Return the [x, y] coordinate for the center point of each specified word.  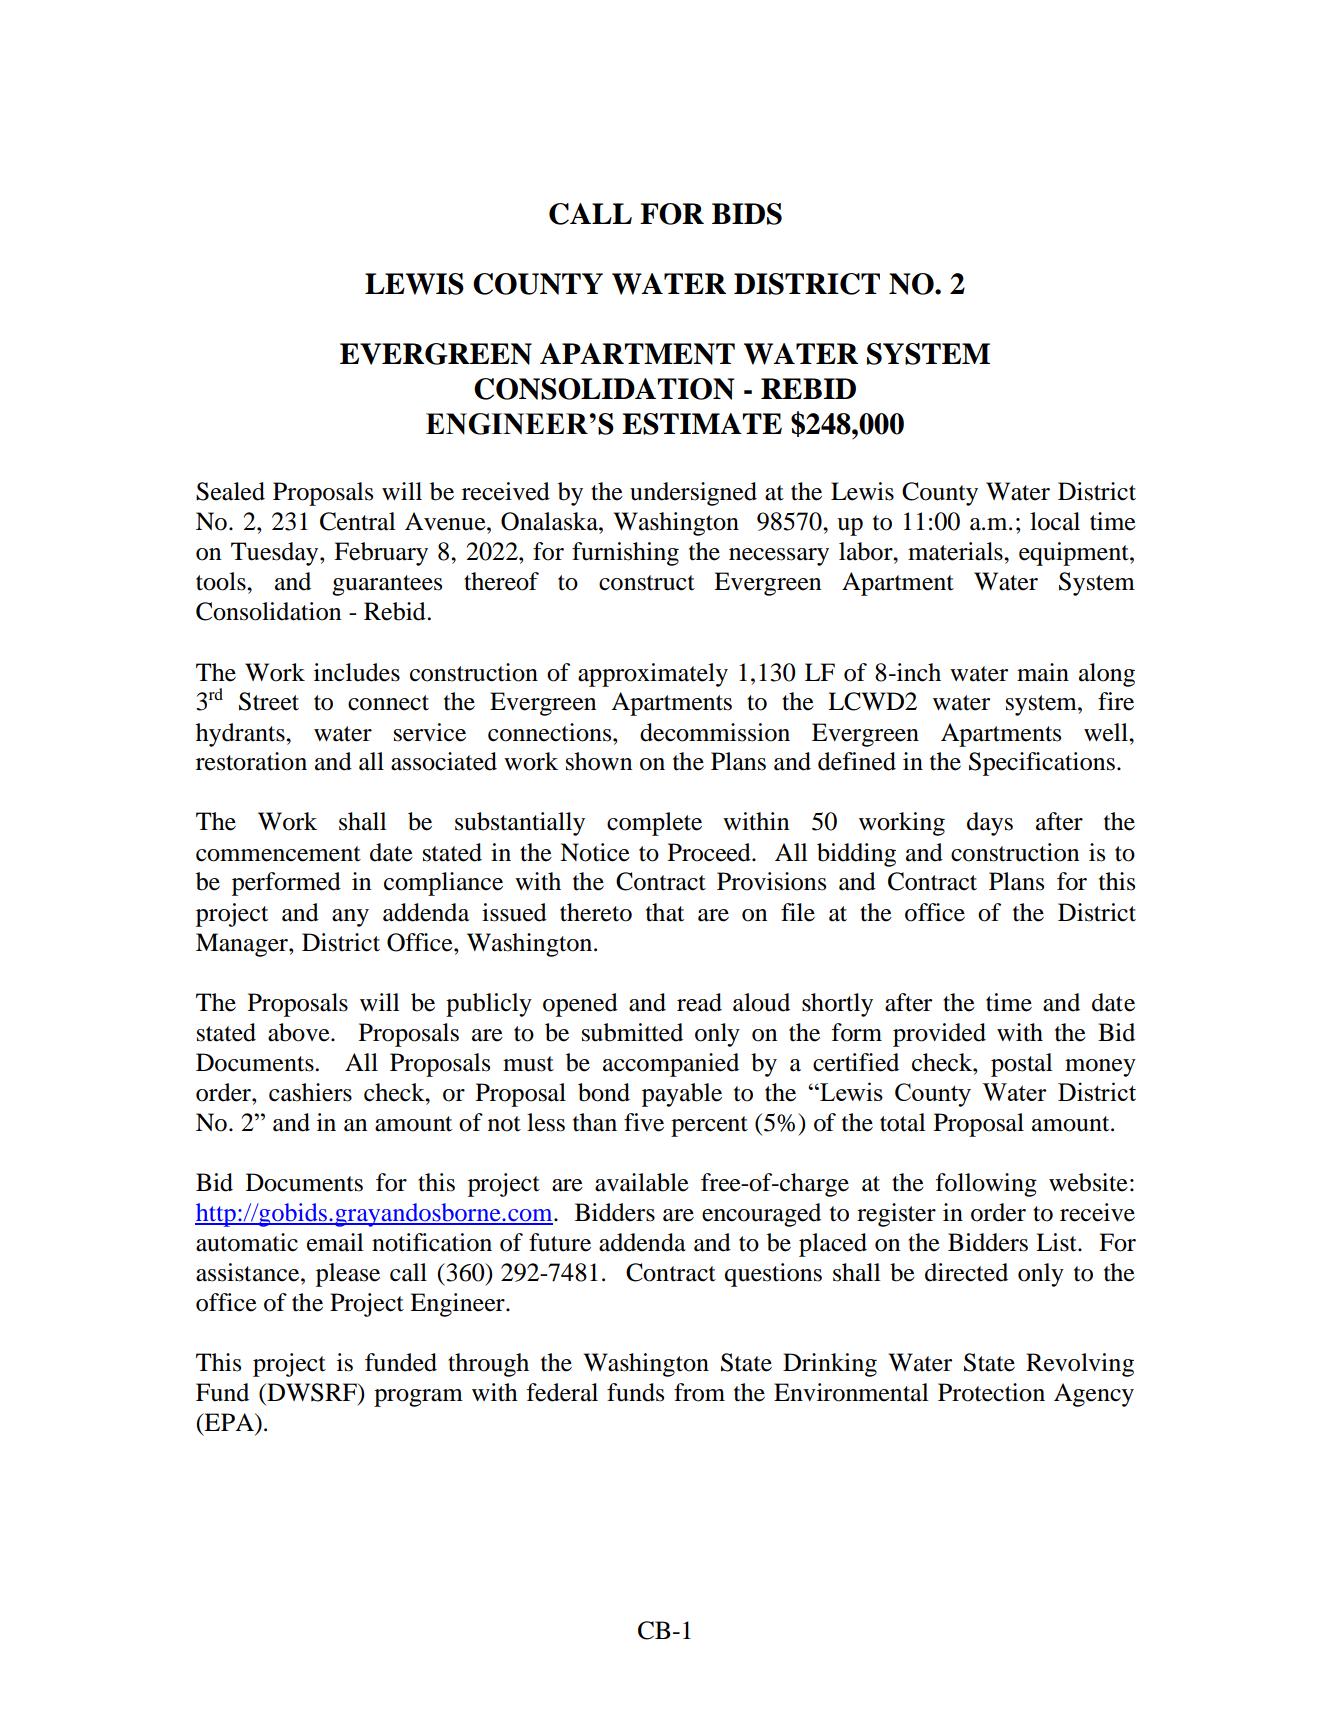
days [990, 824]
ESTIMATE [702, 424]
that [665, 912]
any [350, 918]
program [418, 1398]
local [1055, 521]
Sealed [230, 491]
